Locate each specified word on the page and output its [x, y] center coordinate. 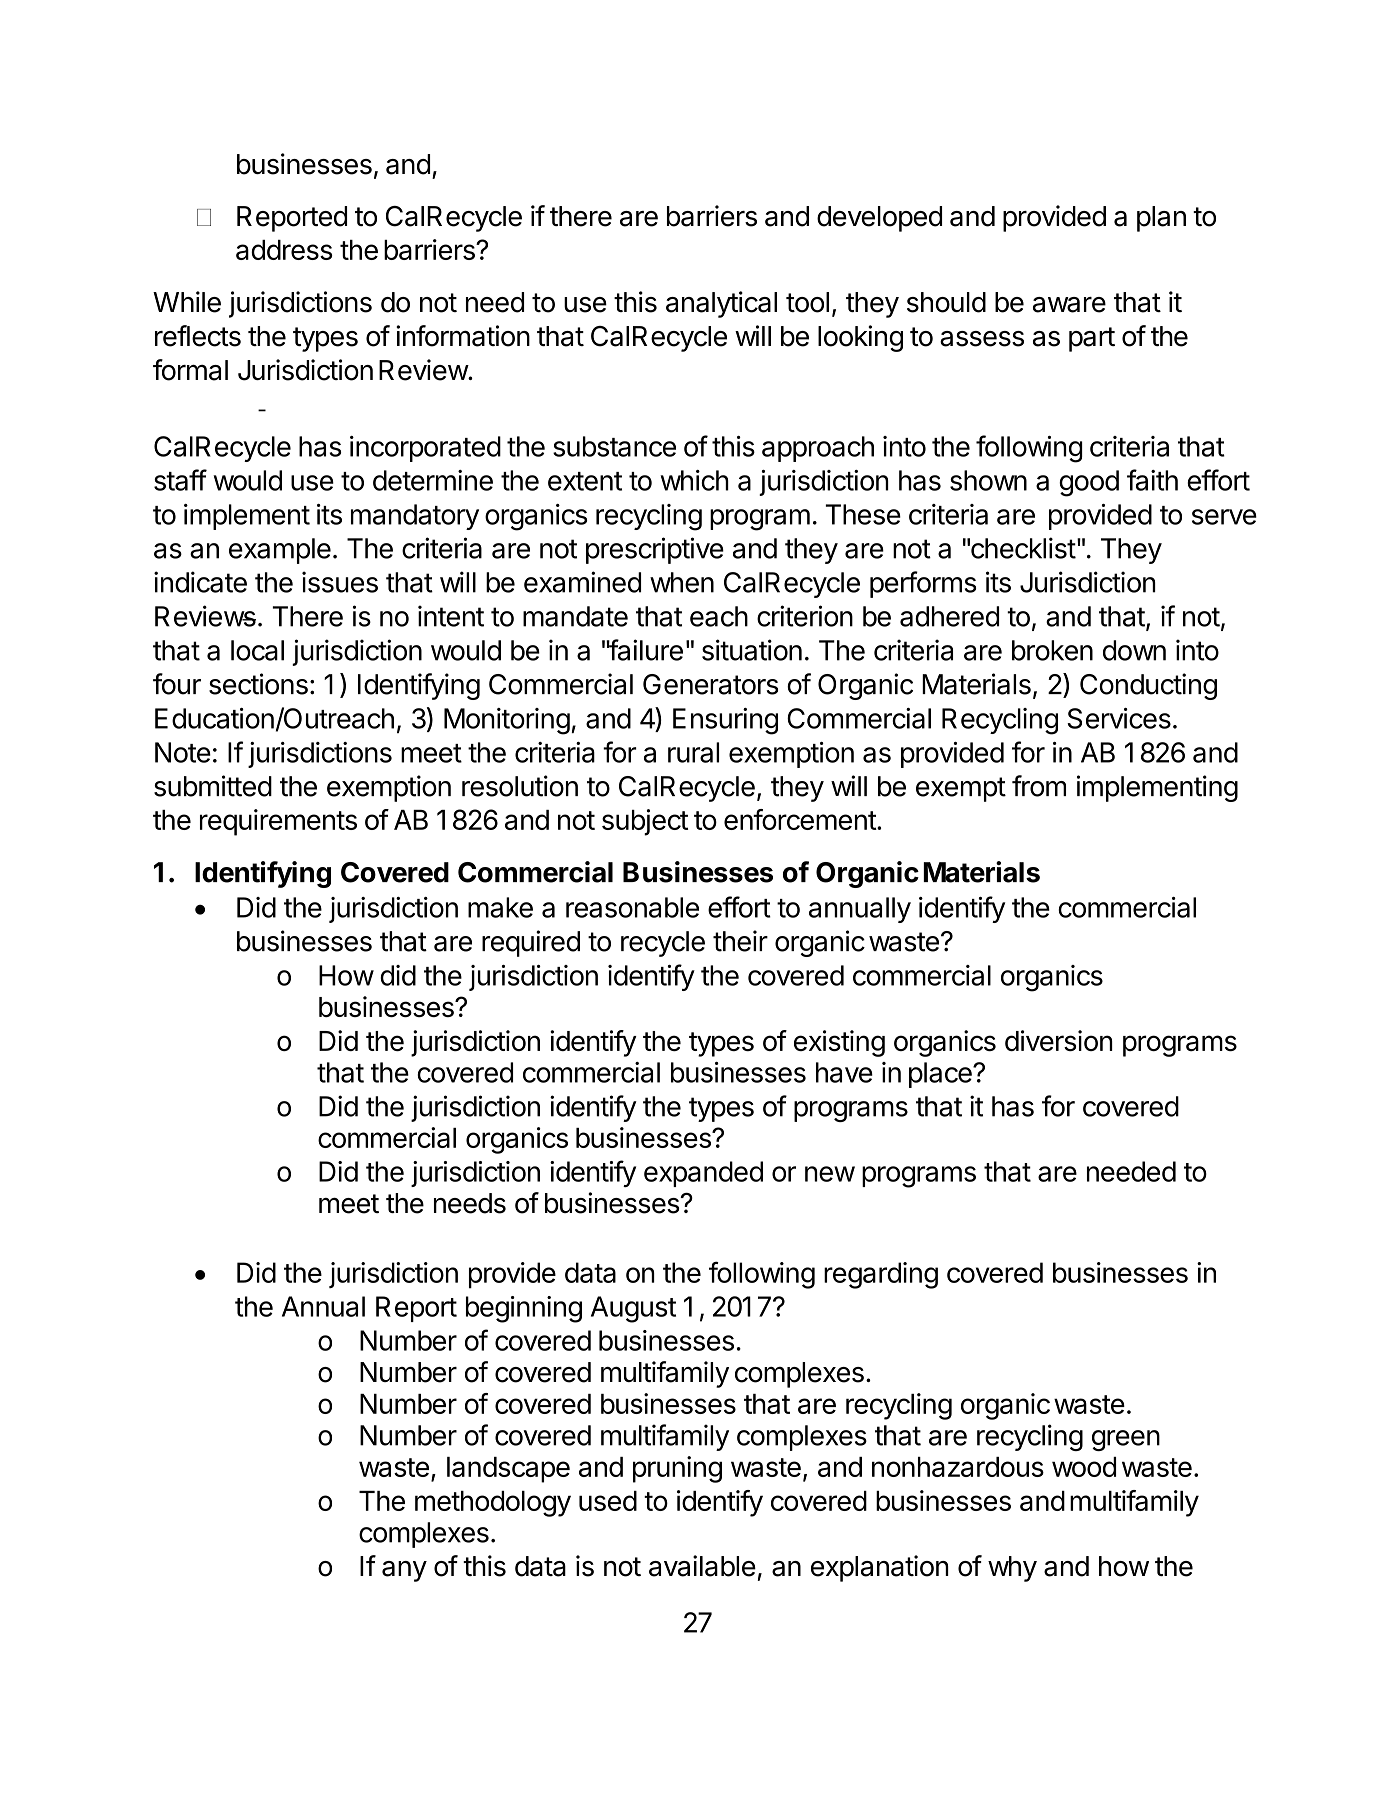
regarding [881, 1275]
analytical [721, 304]
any [404, 1571]
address [284, 250]
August [633, 1309]
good [1089, 483]
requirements [278, 822]
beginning [524, 1309]
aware [1069, 305]
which [694, 480]
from [1039, 786]
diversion [1059, 1040]
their [740, 941]
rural [693, 752]
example [280, 551]
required [531, 943]
